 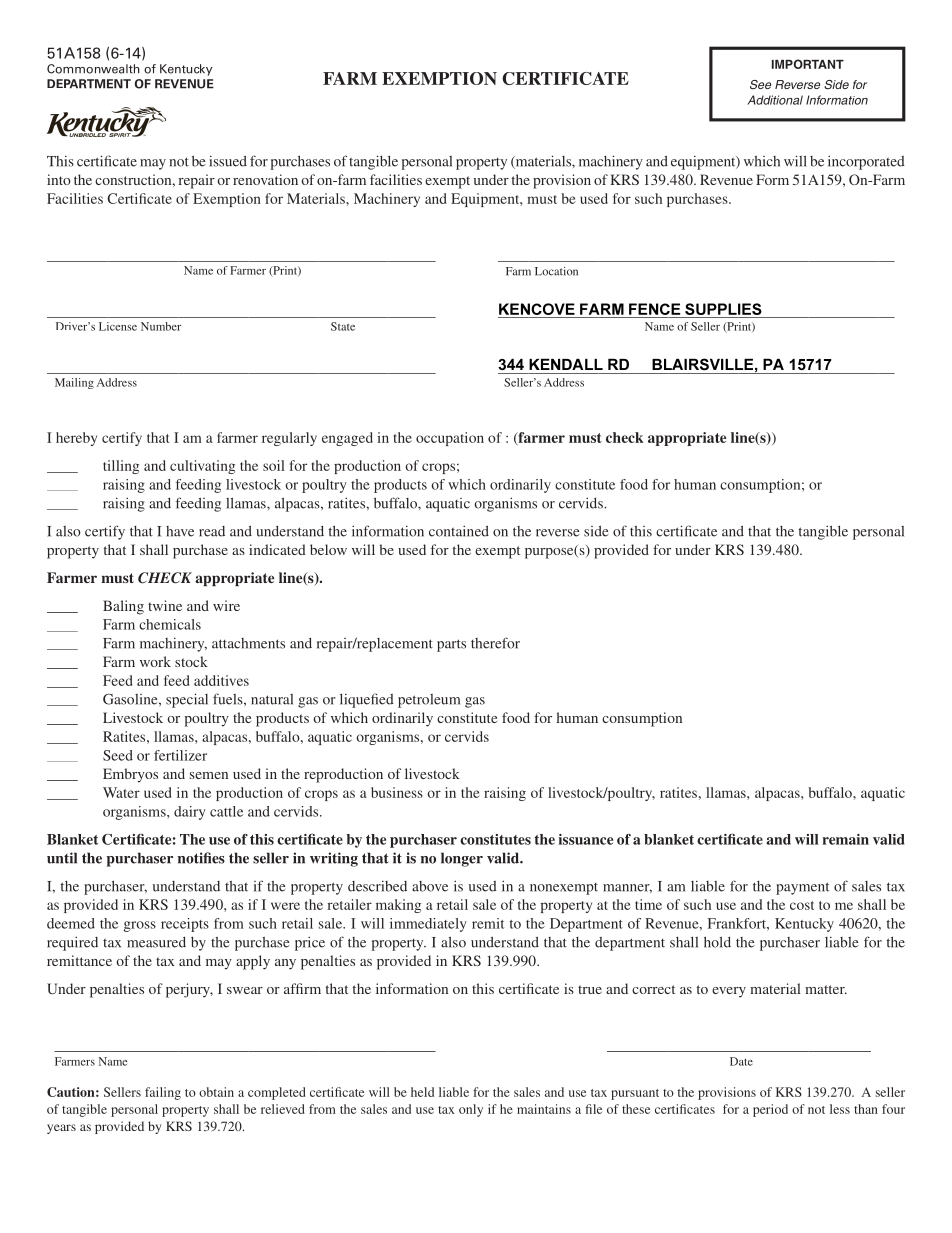 I want to click on remain, so click(x=845, y=839).
